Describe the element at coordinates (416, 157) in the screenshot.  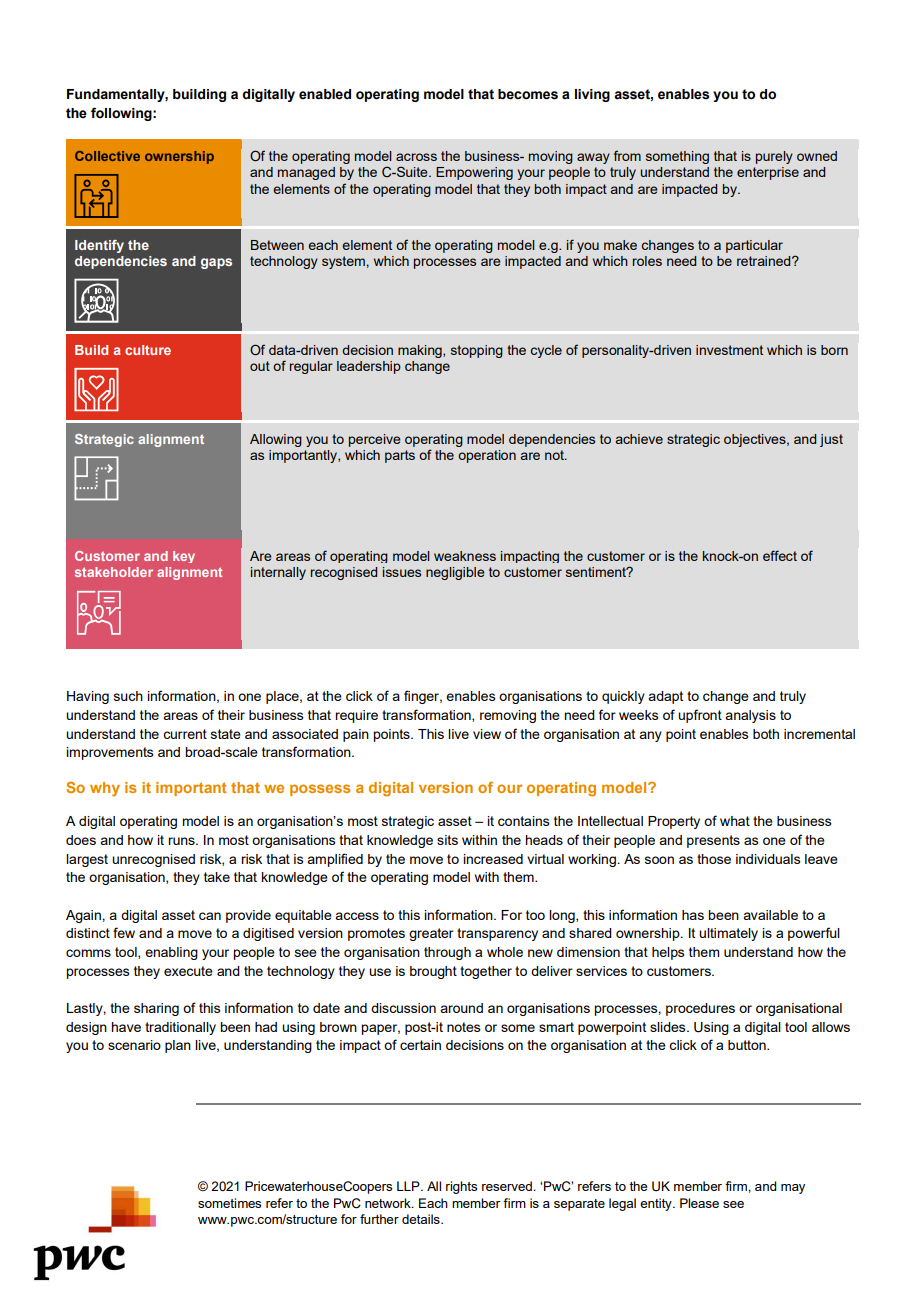
I see `across` at that location.
